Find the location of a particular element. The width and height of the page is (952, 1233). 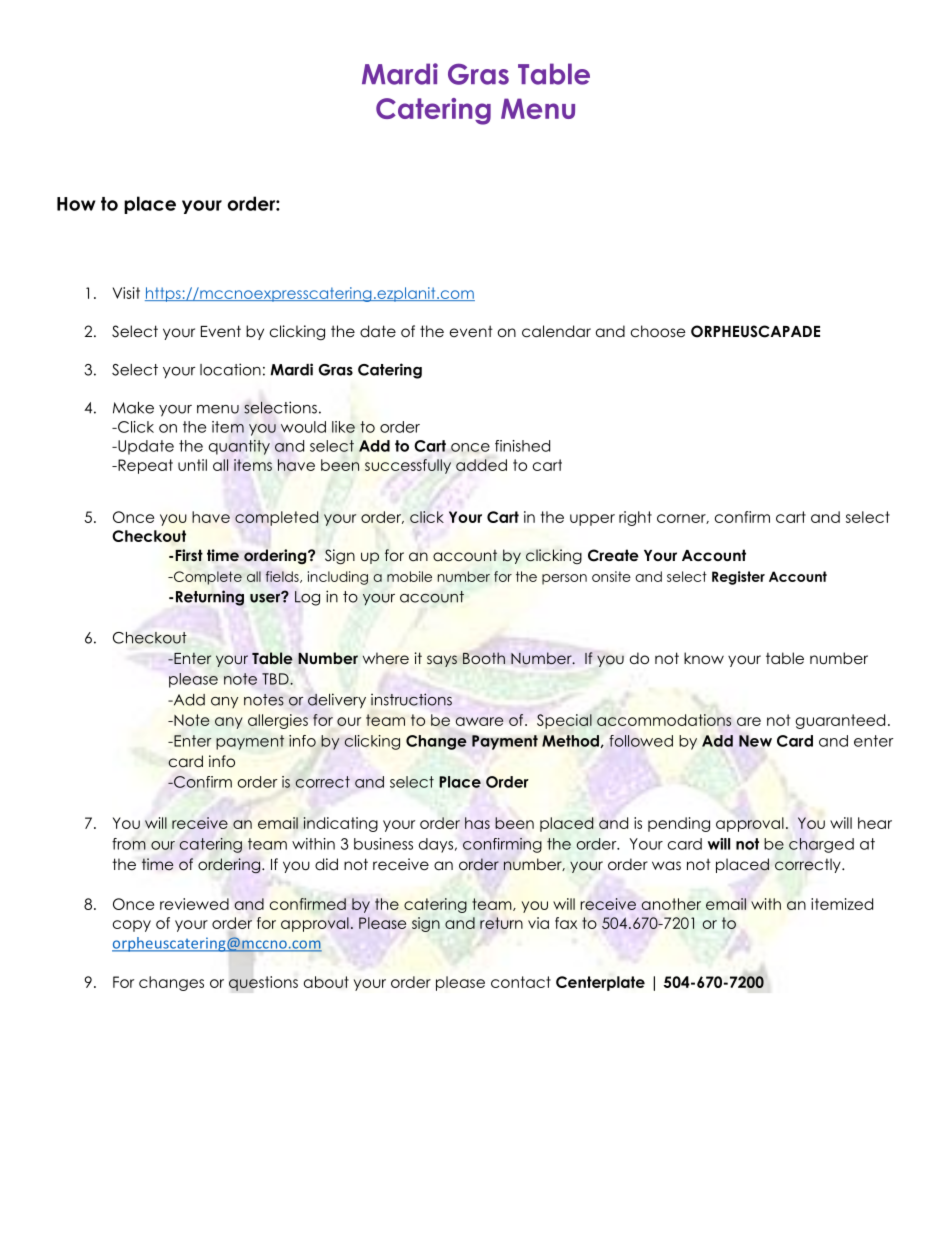

First is located at coordinates (189, 555).
